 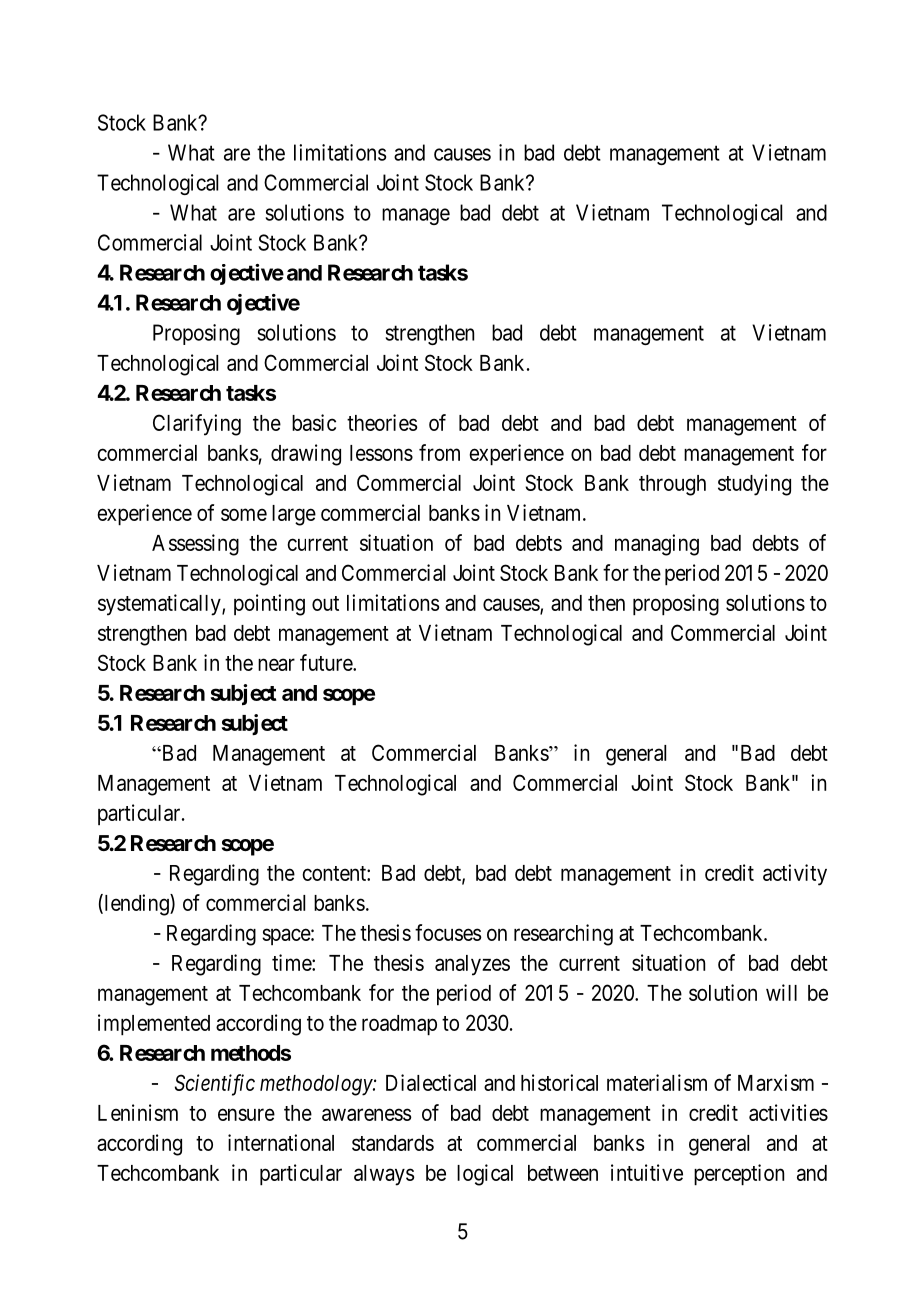 What do you see at coordinates (292, 962) in the image?
I see `time` at bounding box center [292, 962].
